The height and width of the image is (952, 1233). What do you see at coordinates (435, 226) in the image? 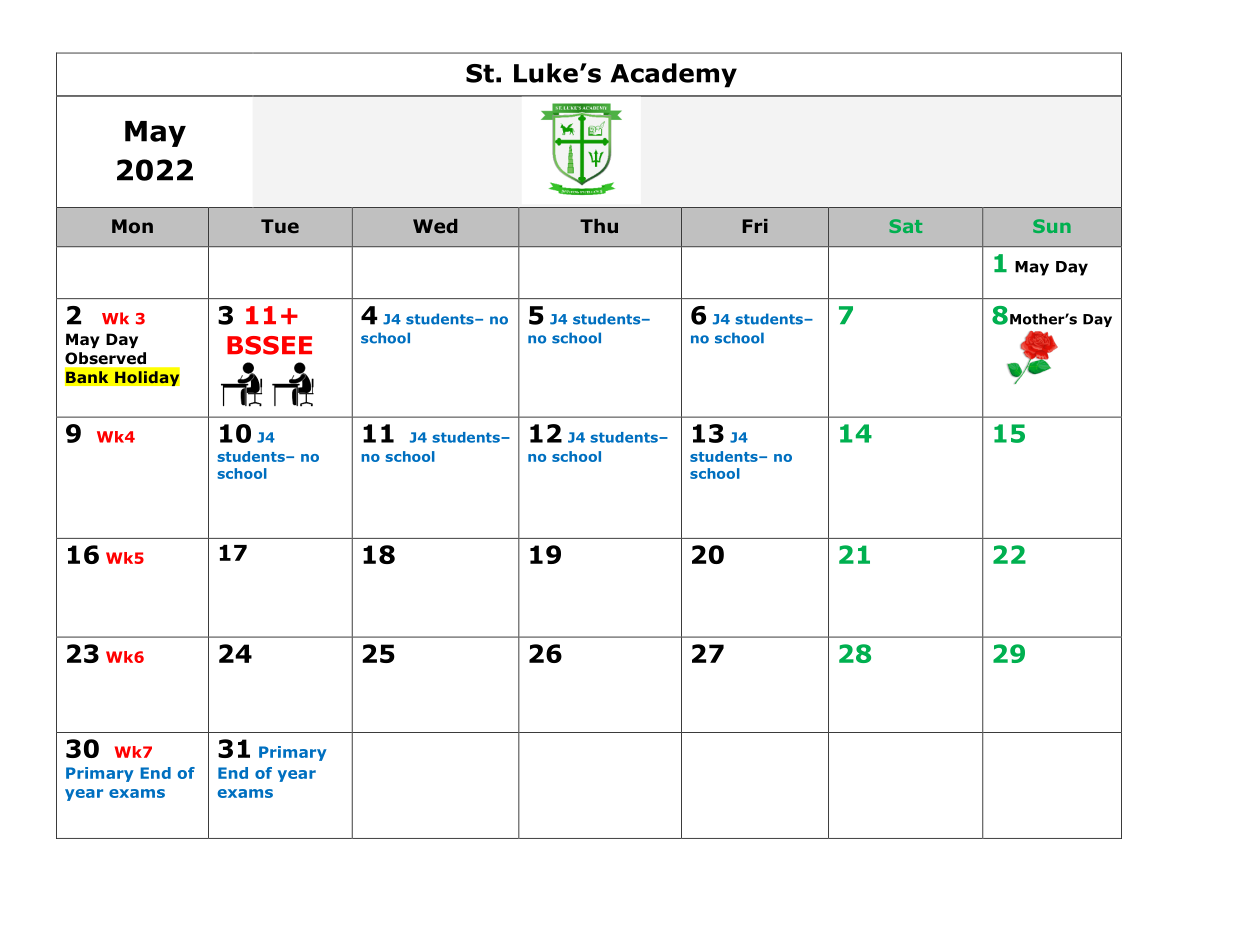
I see `Wed` at bounding box center [435, 226].
